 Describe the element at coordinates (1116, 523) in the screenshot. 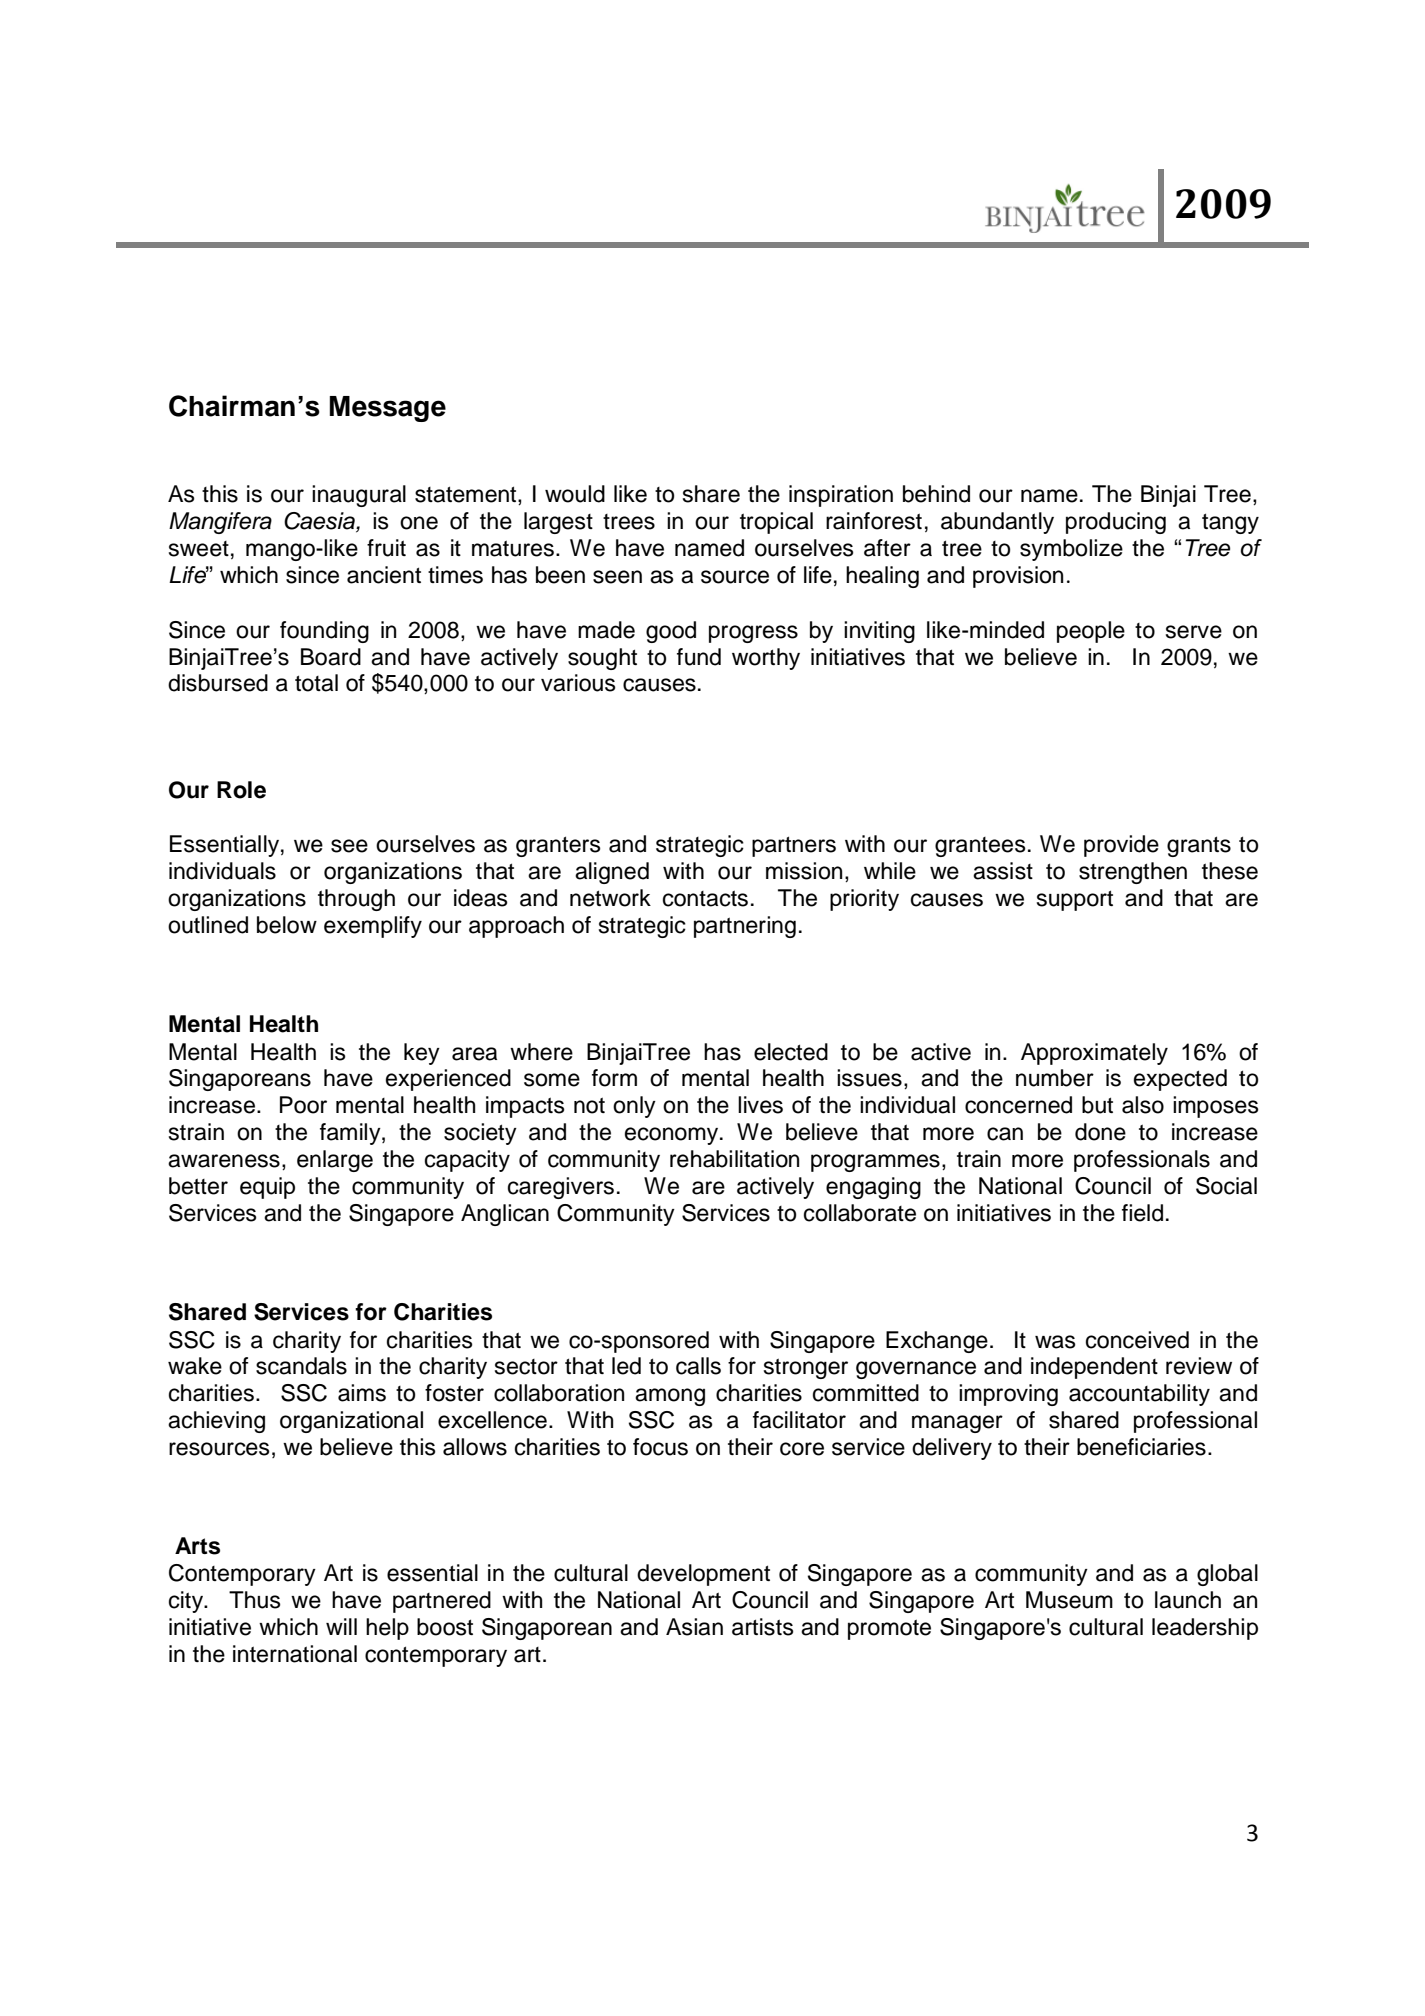

I see `producing` at that location.
